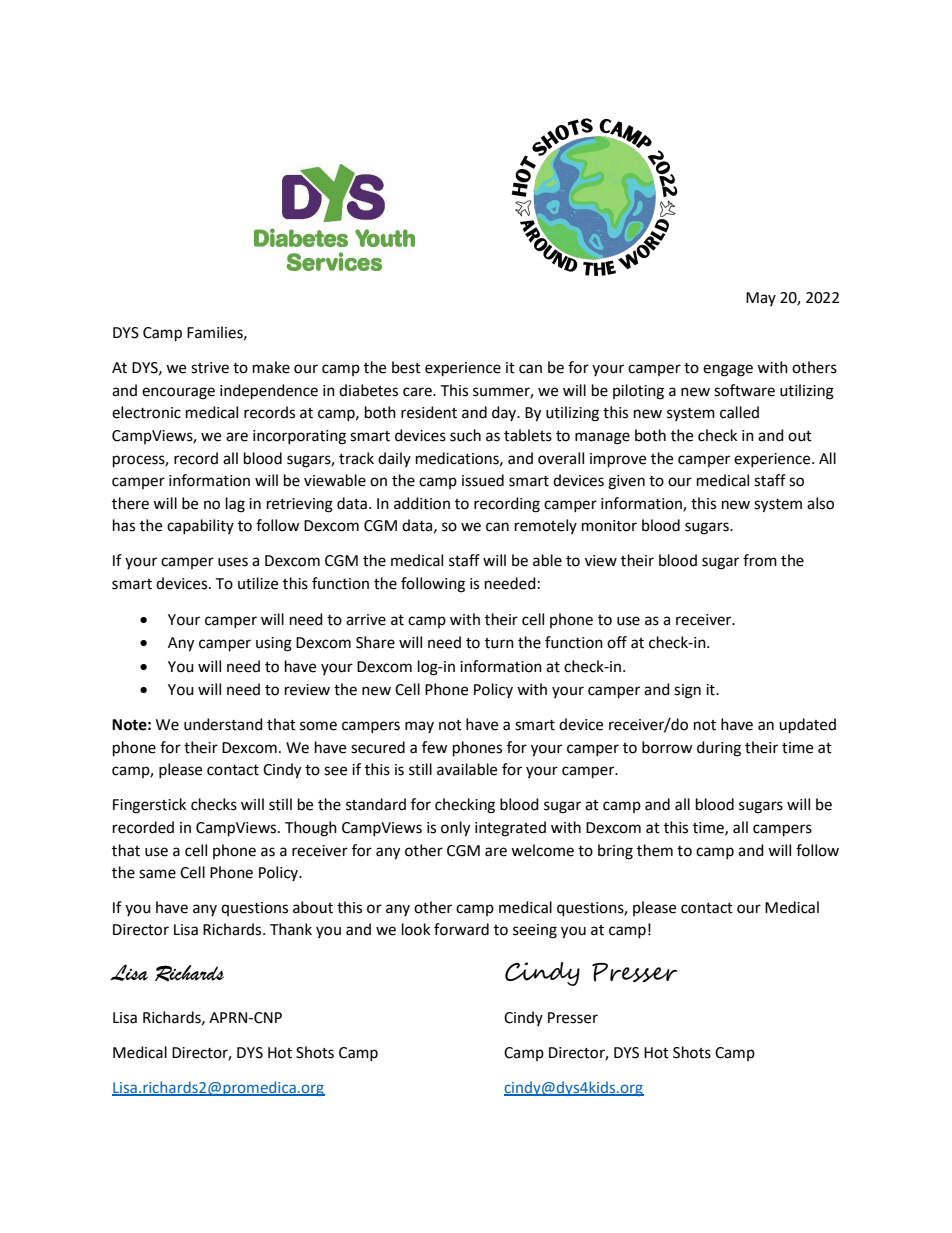 Image resolution: width=952 pixels, height=1233 pixels. I want to click on encourage, so click(178, 393).
